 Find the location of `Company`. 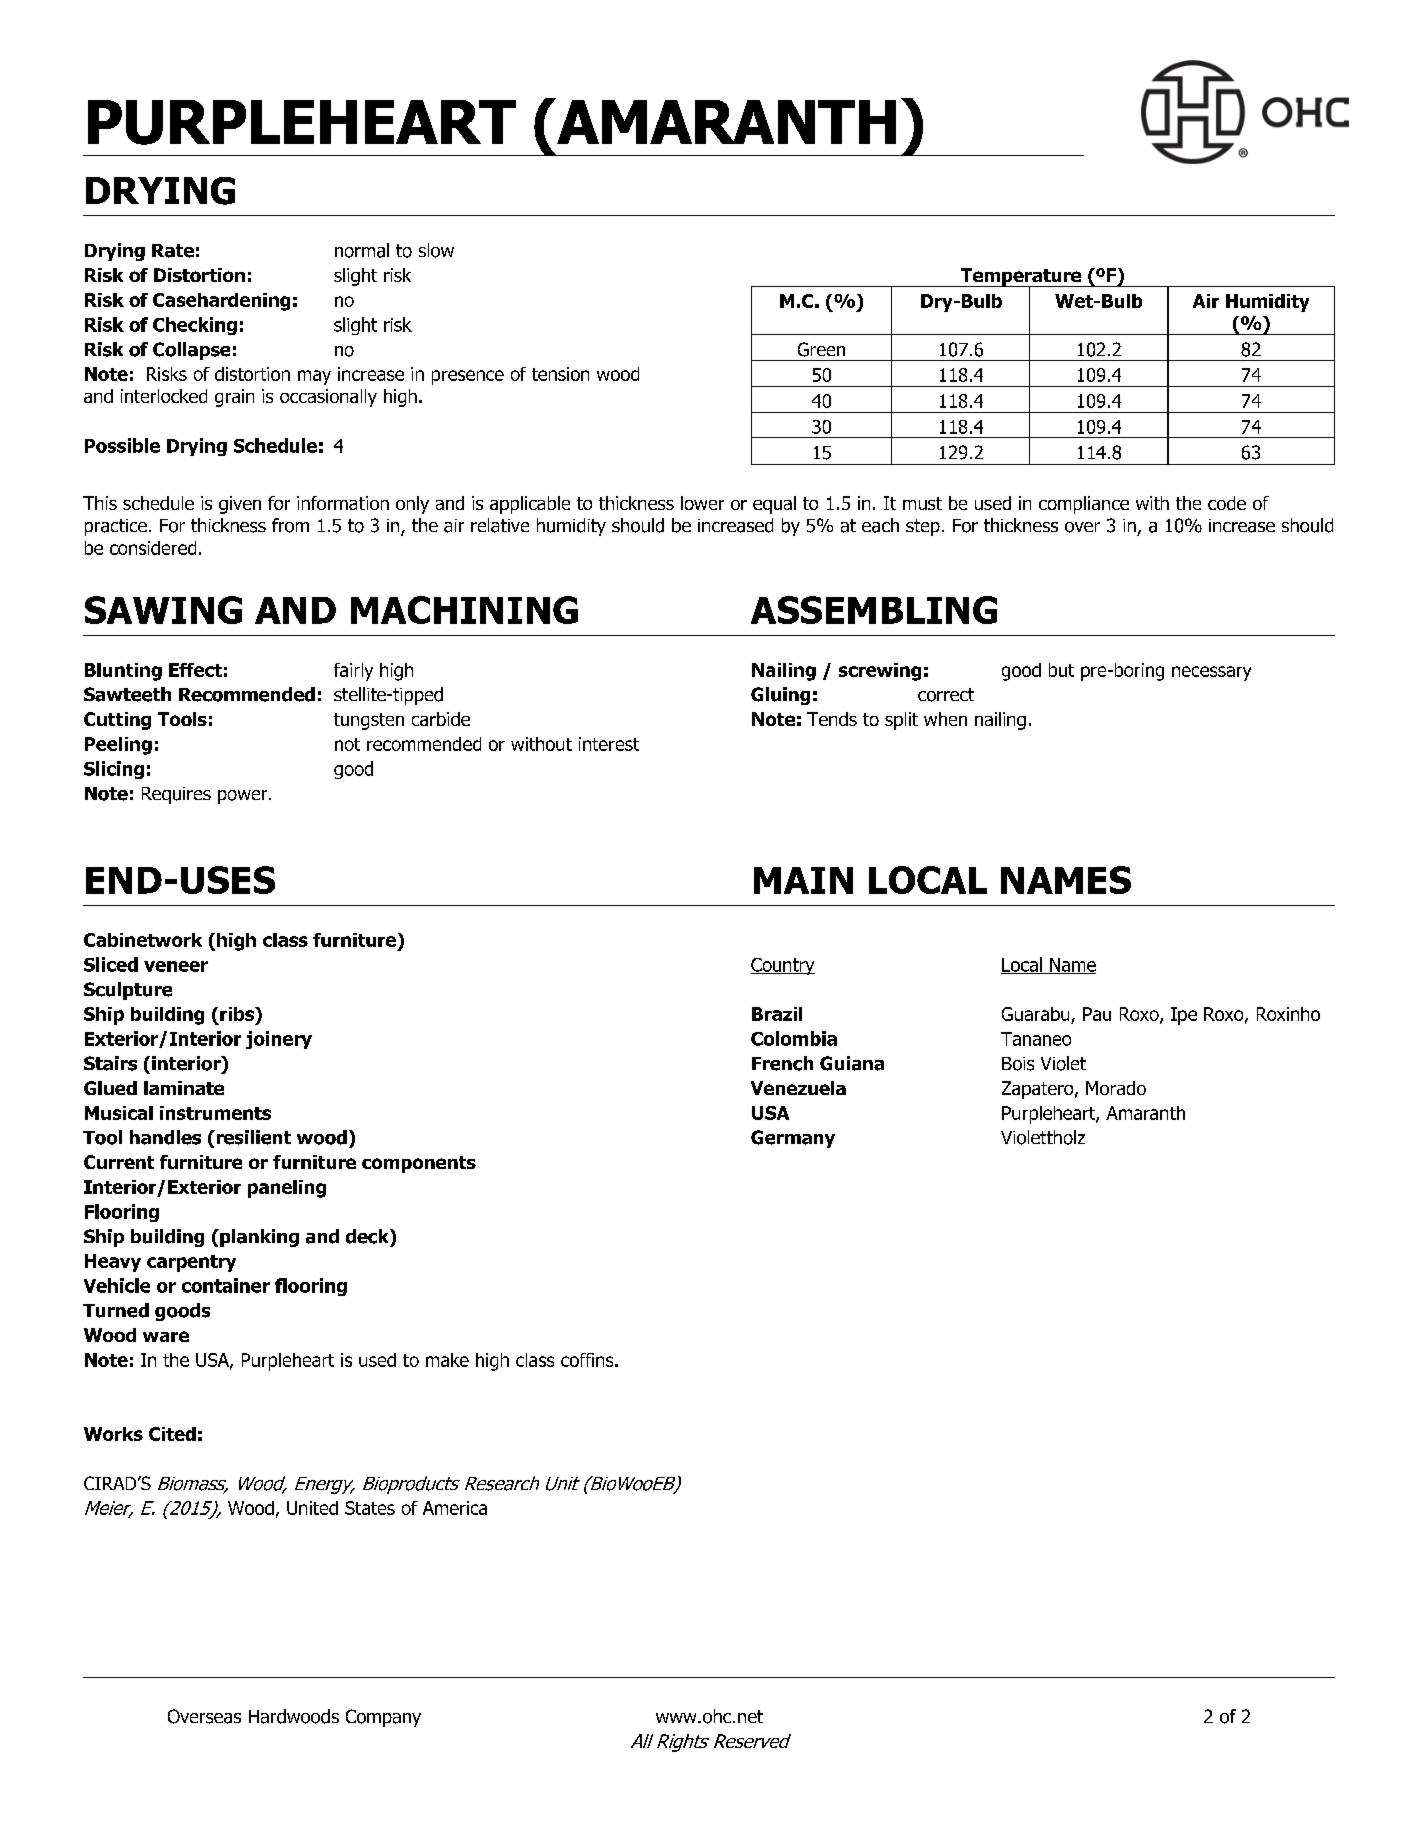

Company is located at coordinates (383, 1718).
